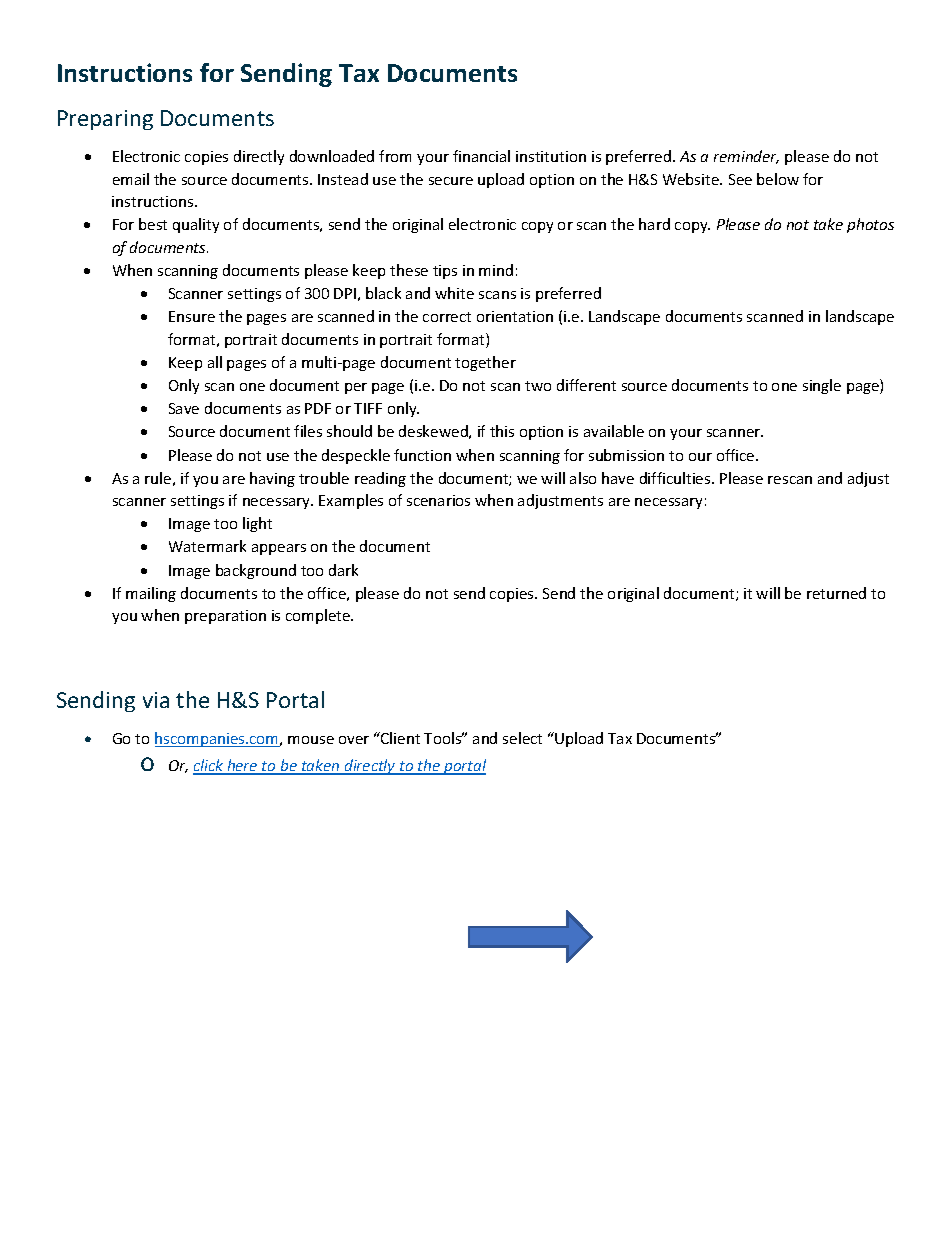 This screenshot has height=1233, width=952. What do you see at coordinates (778, 179) in the screenshot?
I see `below` at bounding box center [778, 179].
